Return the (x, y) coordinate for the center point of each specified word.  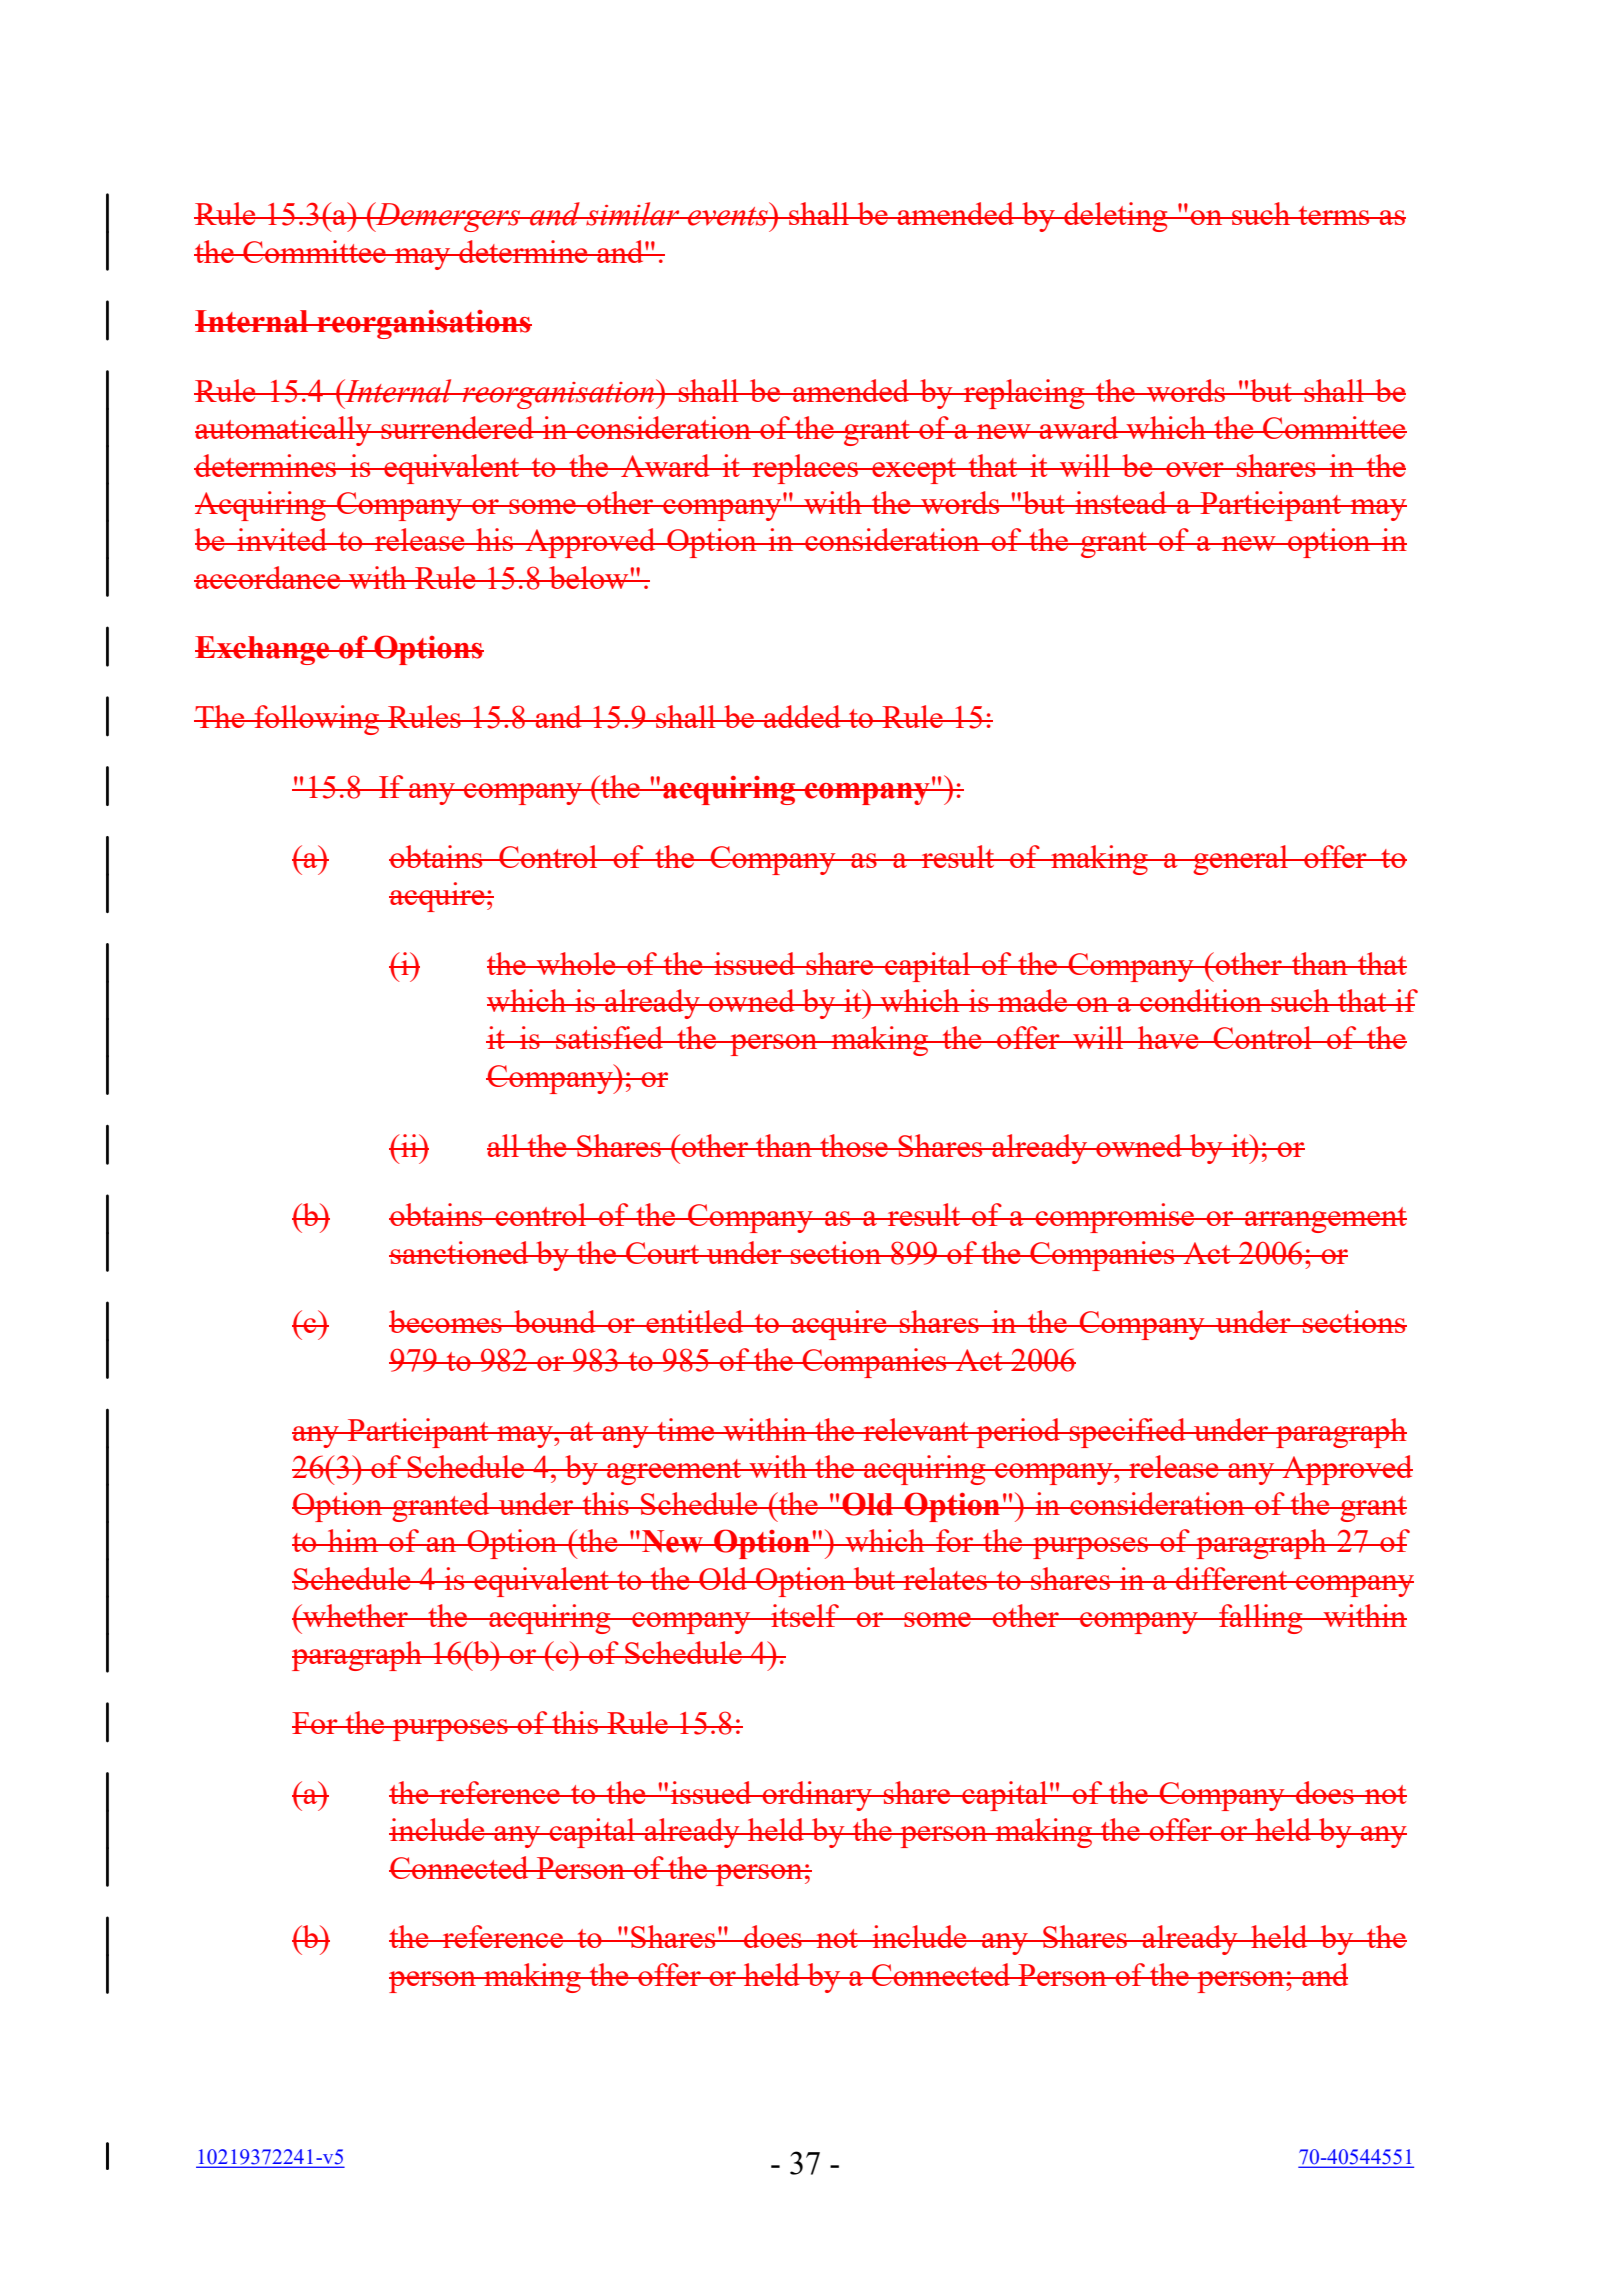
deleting (1116, 217)
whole (576, 963)
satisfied (610, 1037)
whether (355, 1615)
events (728, 216)
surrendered (457, 427)
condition (1201, 1000)
